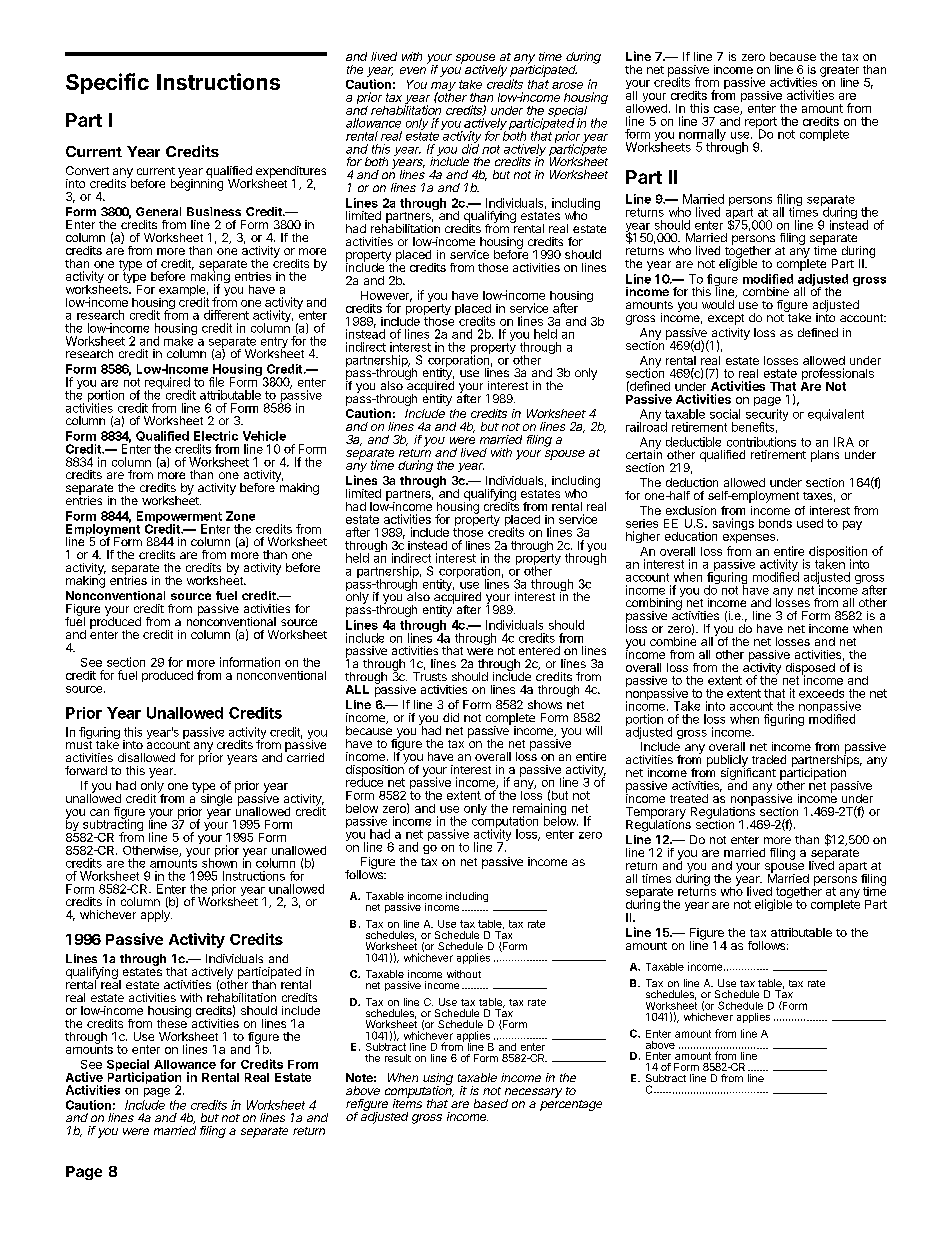 Image resolution: width=952 pixels, height=1233 pixels. Describe the element at coordinates (761, 124) in the page. I see `report` at that location.
